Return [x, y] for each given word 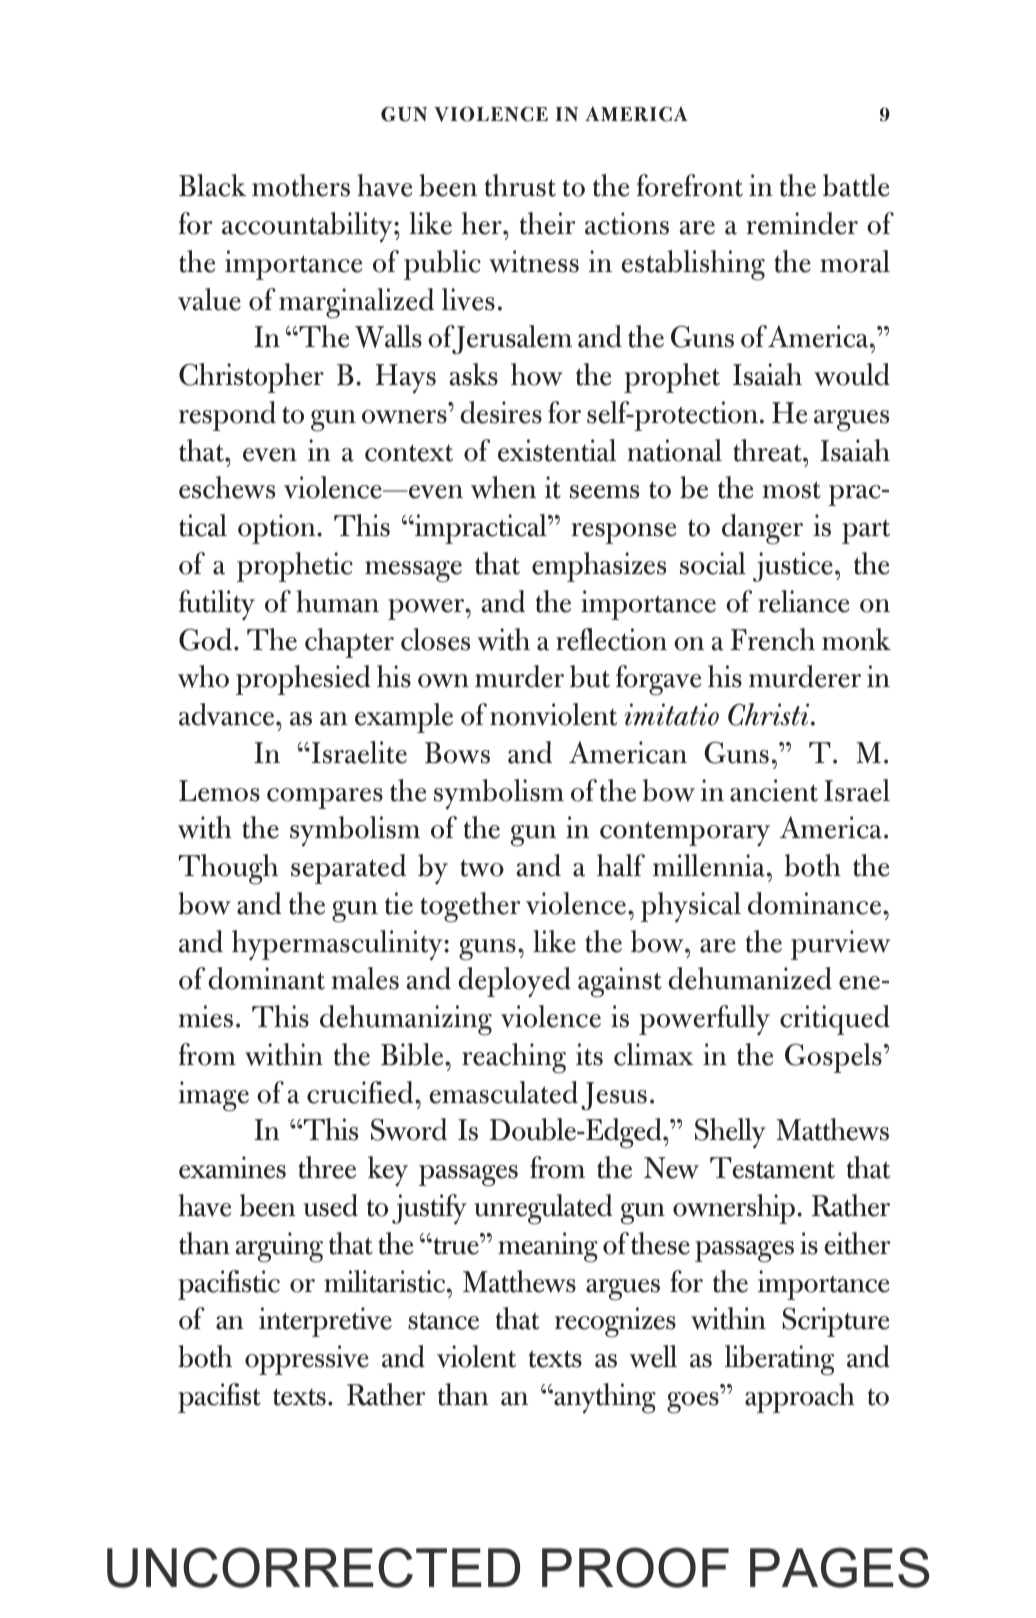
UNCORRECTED [313, 1567]
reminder [802, 223]
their [547, 223]
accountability [308, 227]
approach [800, 1398]
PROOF [635, 1567]
